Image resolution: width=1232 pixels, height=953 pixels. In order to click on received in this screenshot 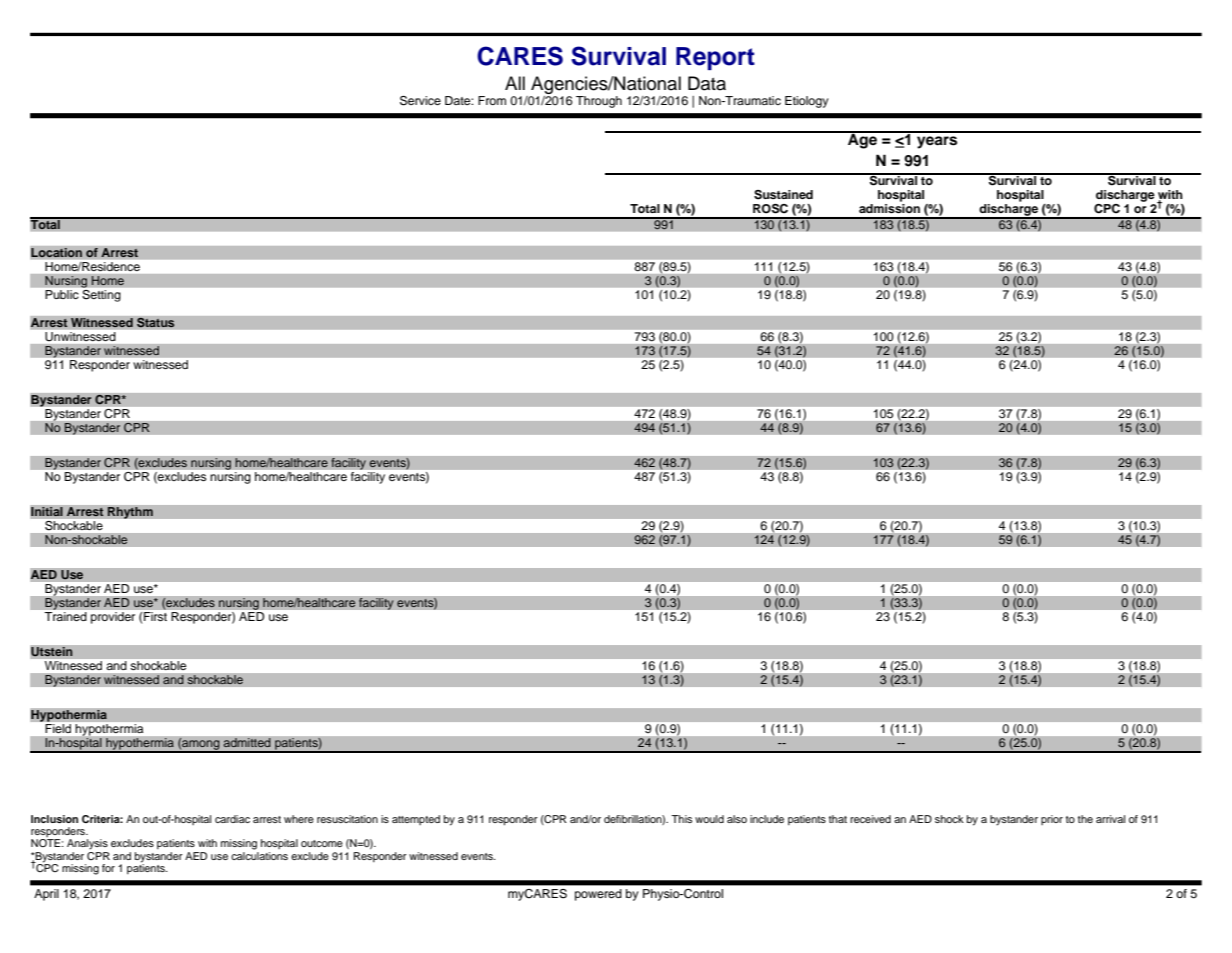, I will do `click(870, 819)`.
